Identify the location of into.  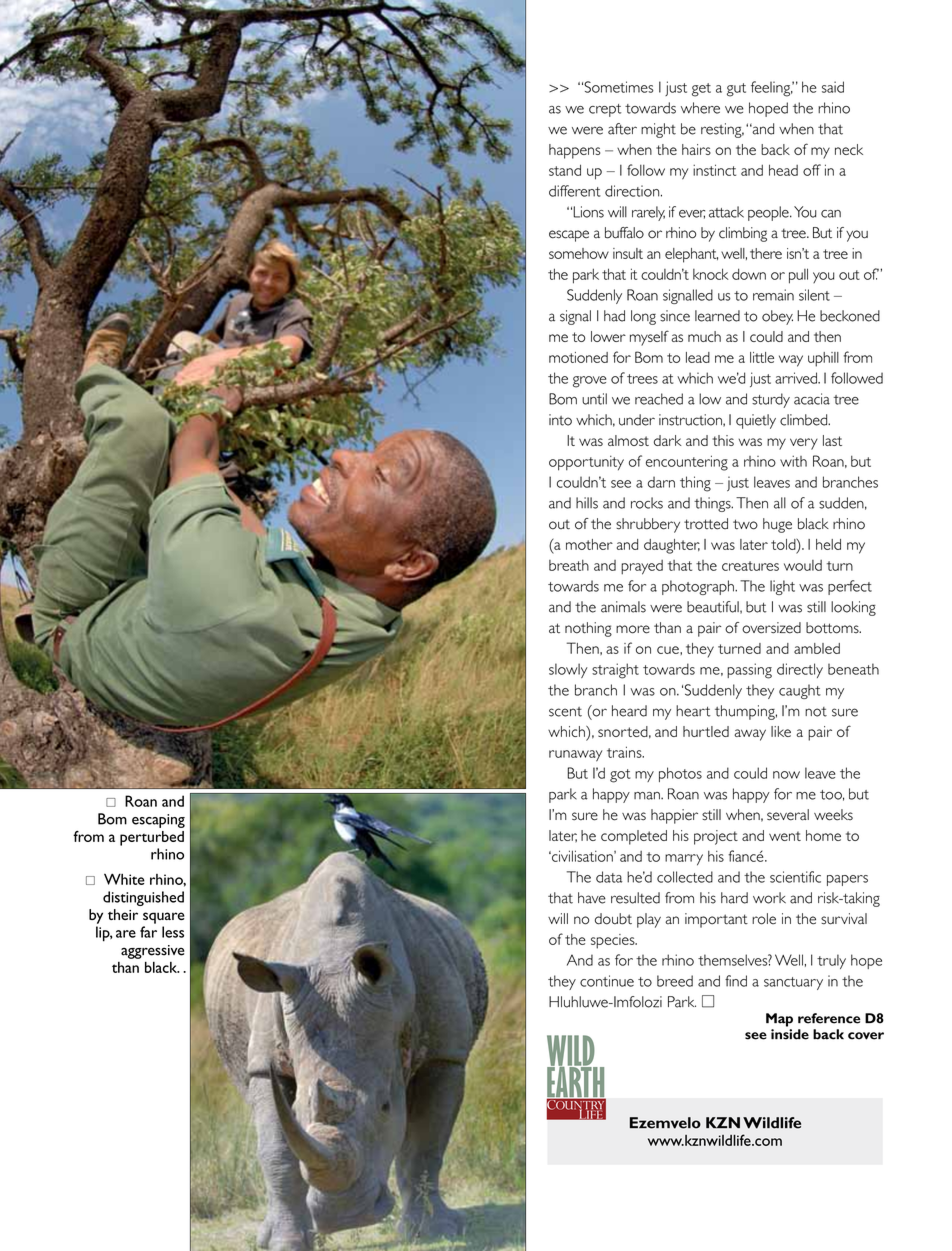
(560, 420).
